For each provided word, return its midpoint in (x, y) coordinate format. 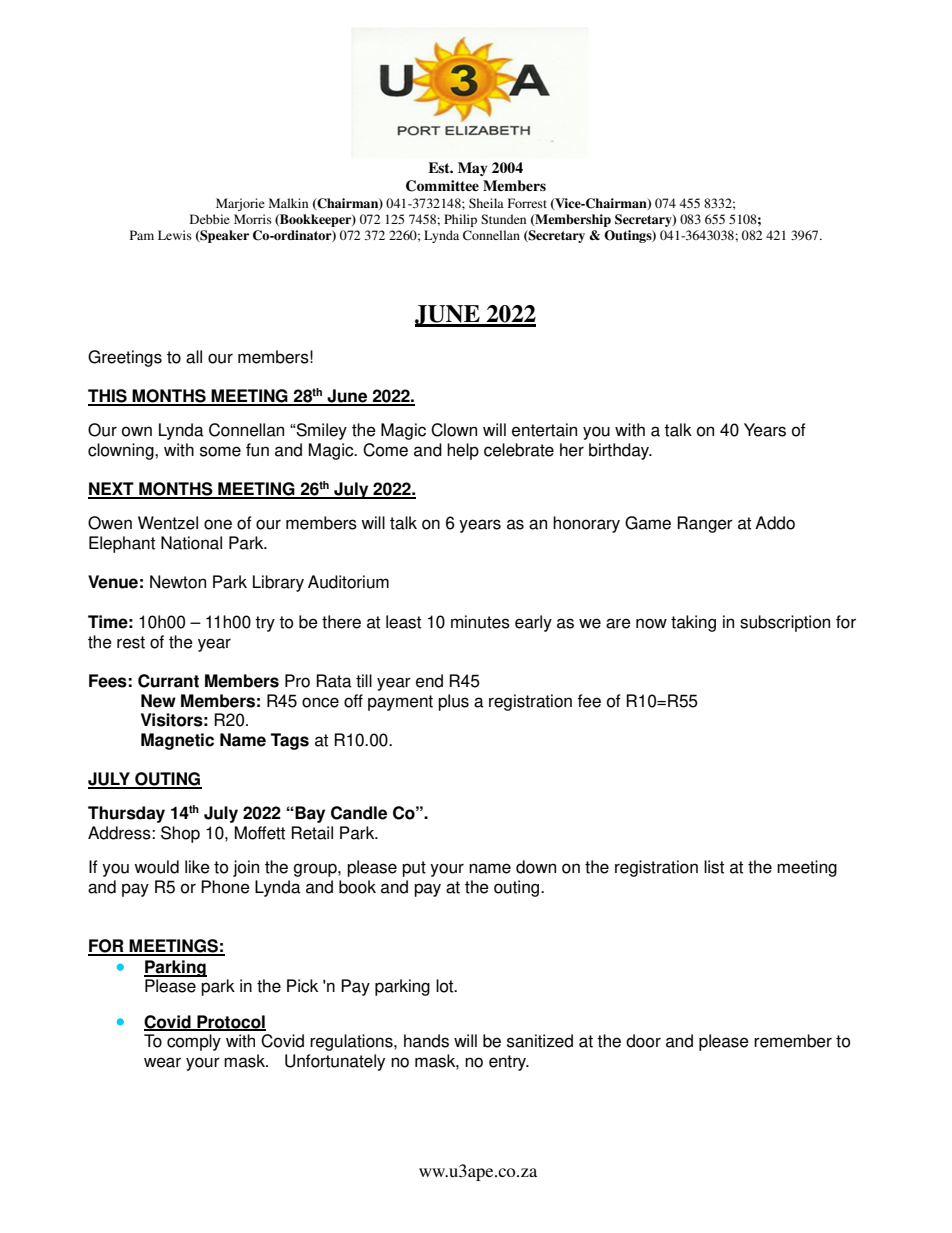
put (414, 869)
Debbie (210, 219)
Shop (180, 834)
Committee (442, 186)
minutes (480, 622)
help (463, 451)
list (714, 867)
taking (693, 623)
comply (194, 1042)
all (194, 357)
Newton (178, 582)
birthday (620, 451)
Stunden (503, 219)
